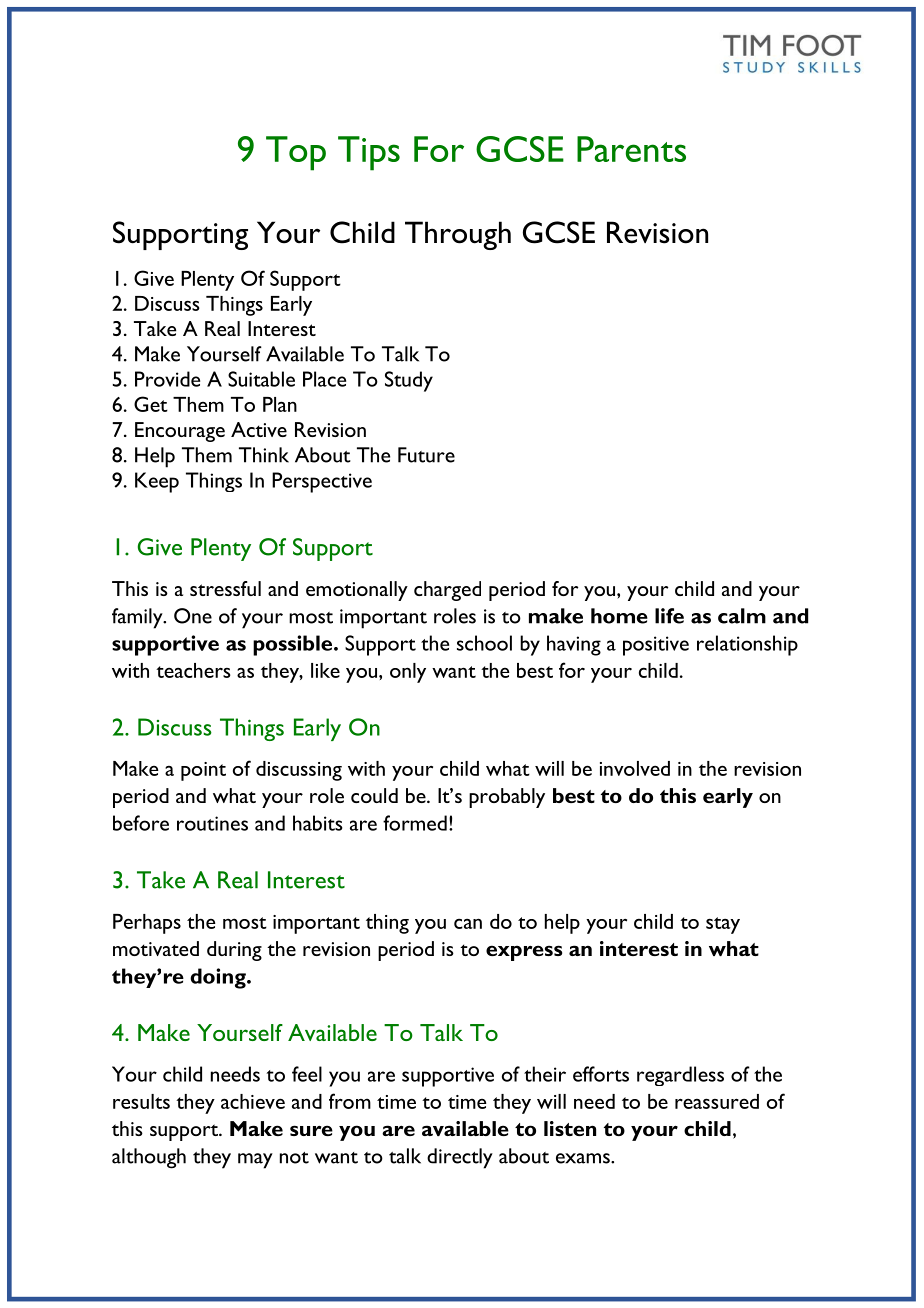  I want to click on can, so click(468, 923).
